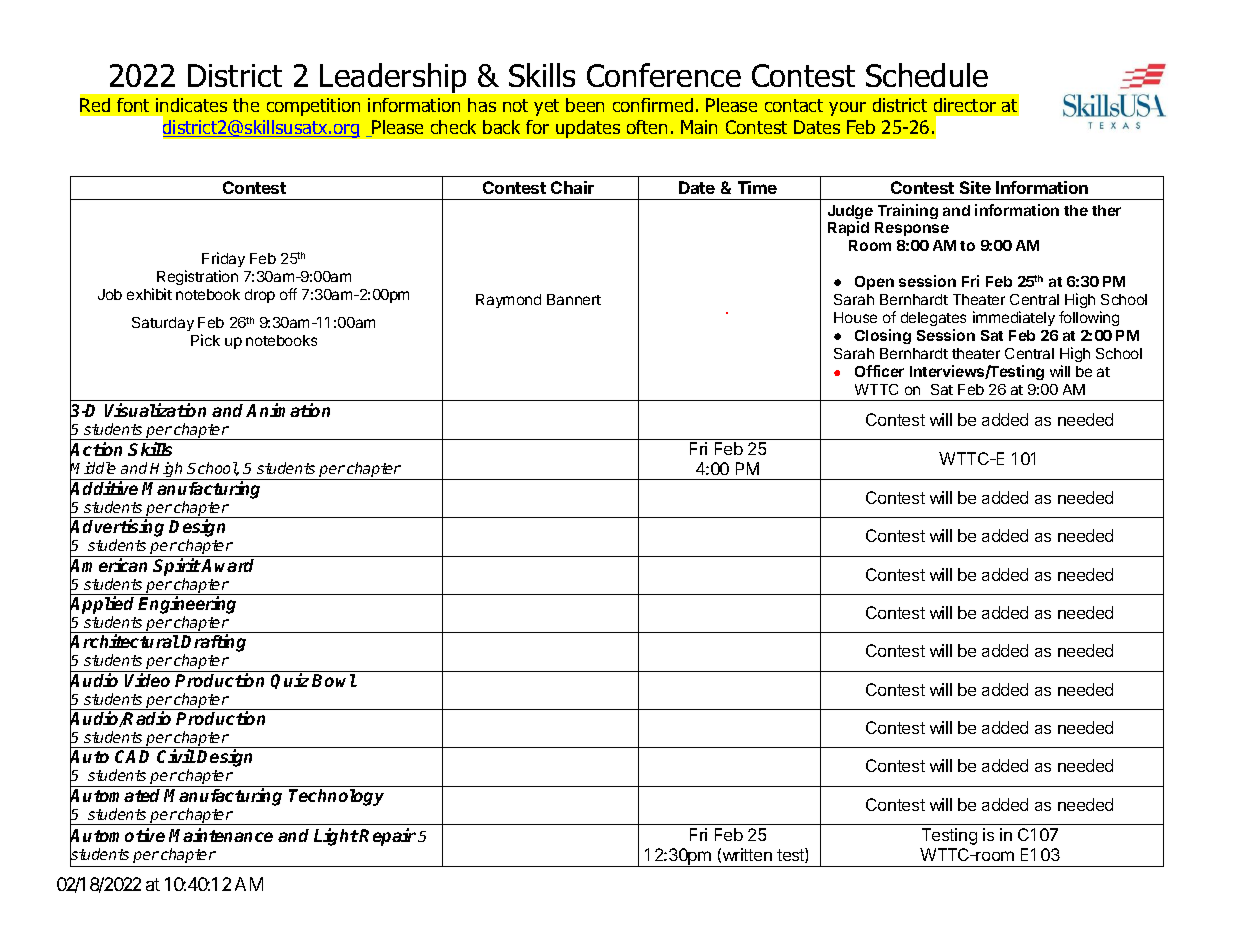 The image size is (1233, 952). I want to click on Raymond, so click(508, 301).
